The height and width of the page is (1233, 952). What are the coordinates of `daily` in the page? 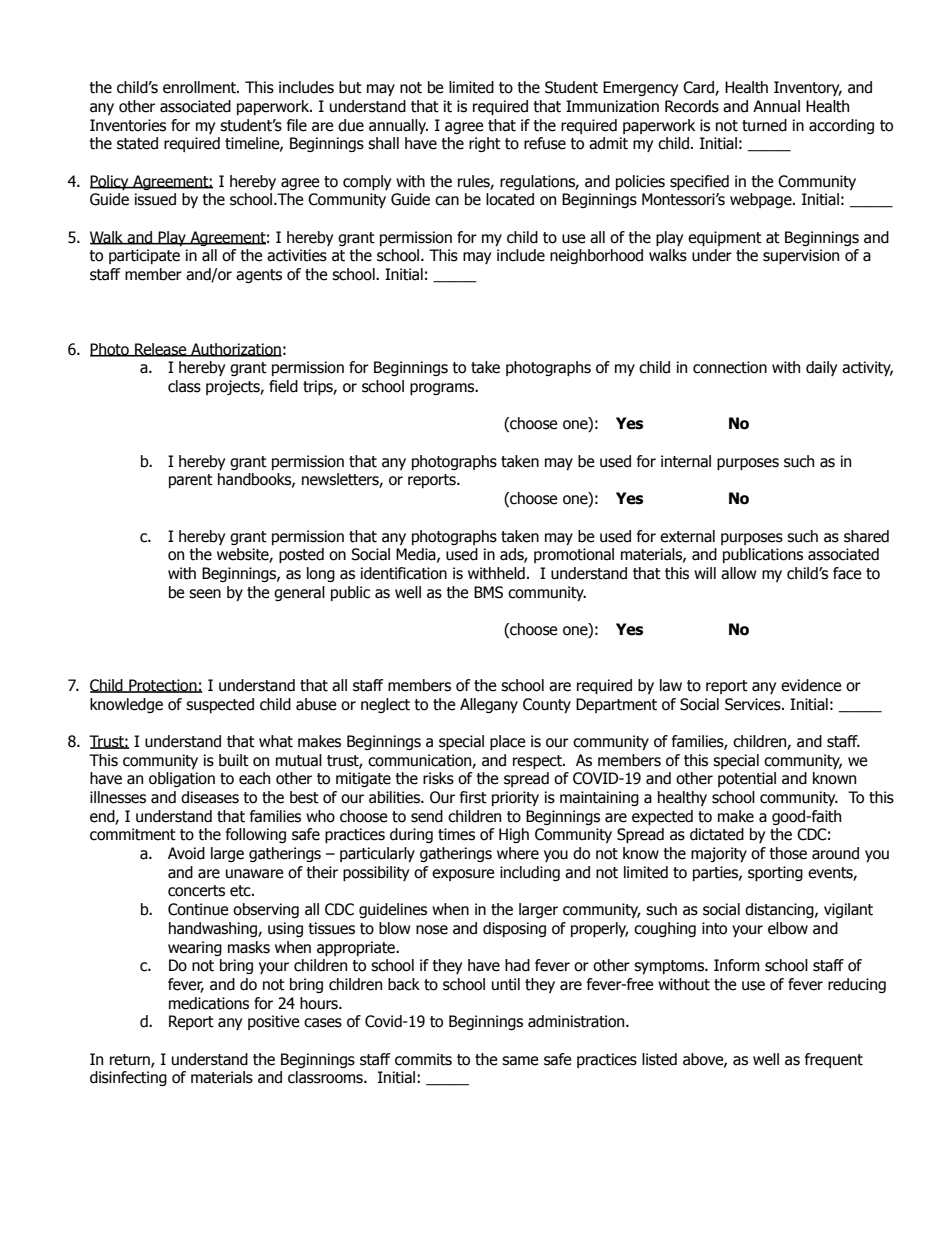 It's located at (821, 368).
